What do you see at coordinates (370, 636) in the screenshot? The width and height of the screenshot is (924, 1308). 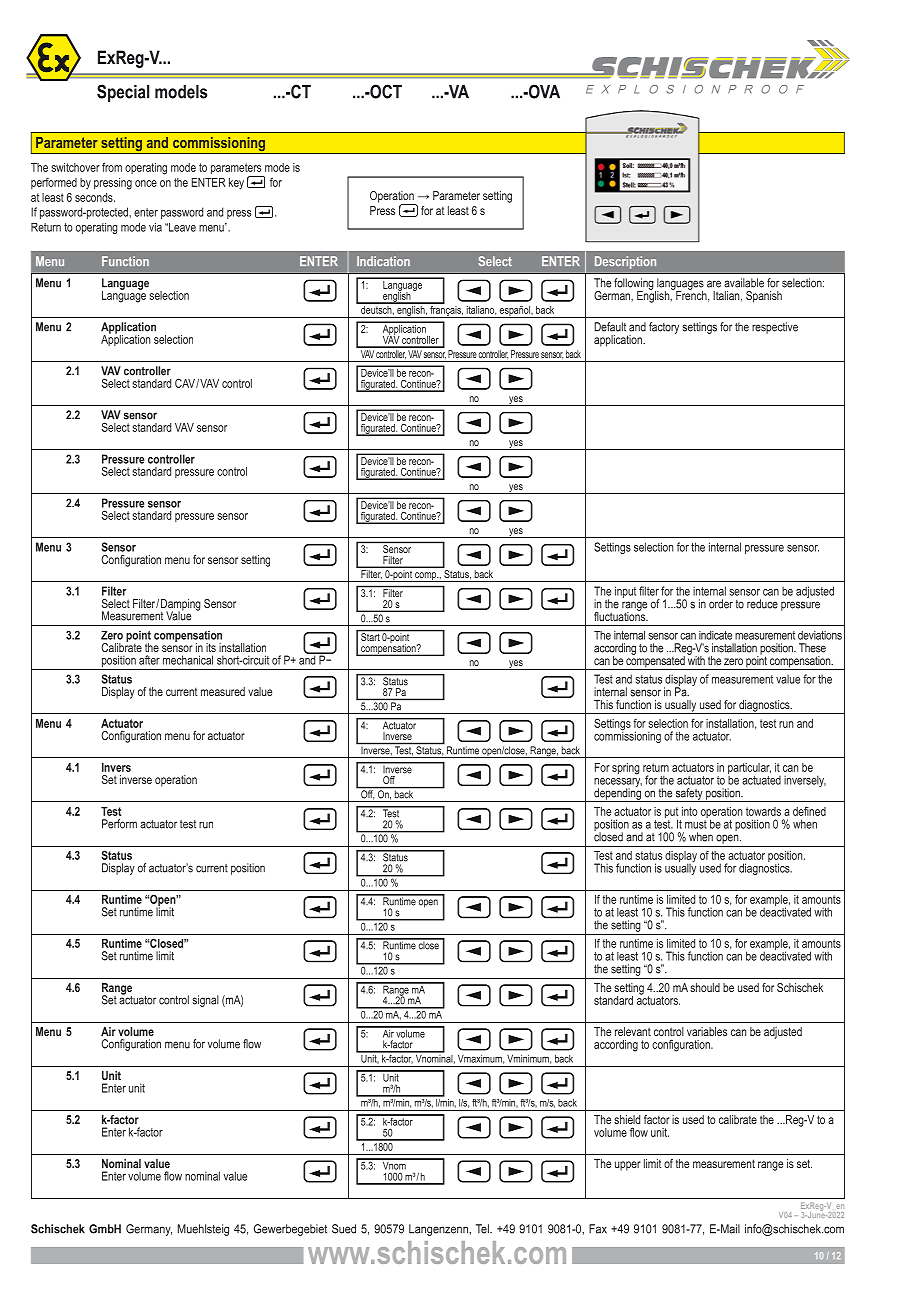 I see `Start` at bounding box center [370, 636].
